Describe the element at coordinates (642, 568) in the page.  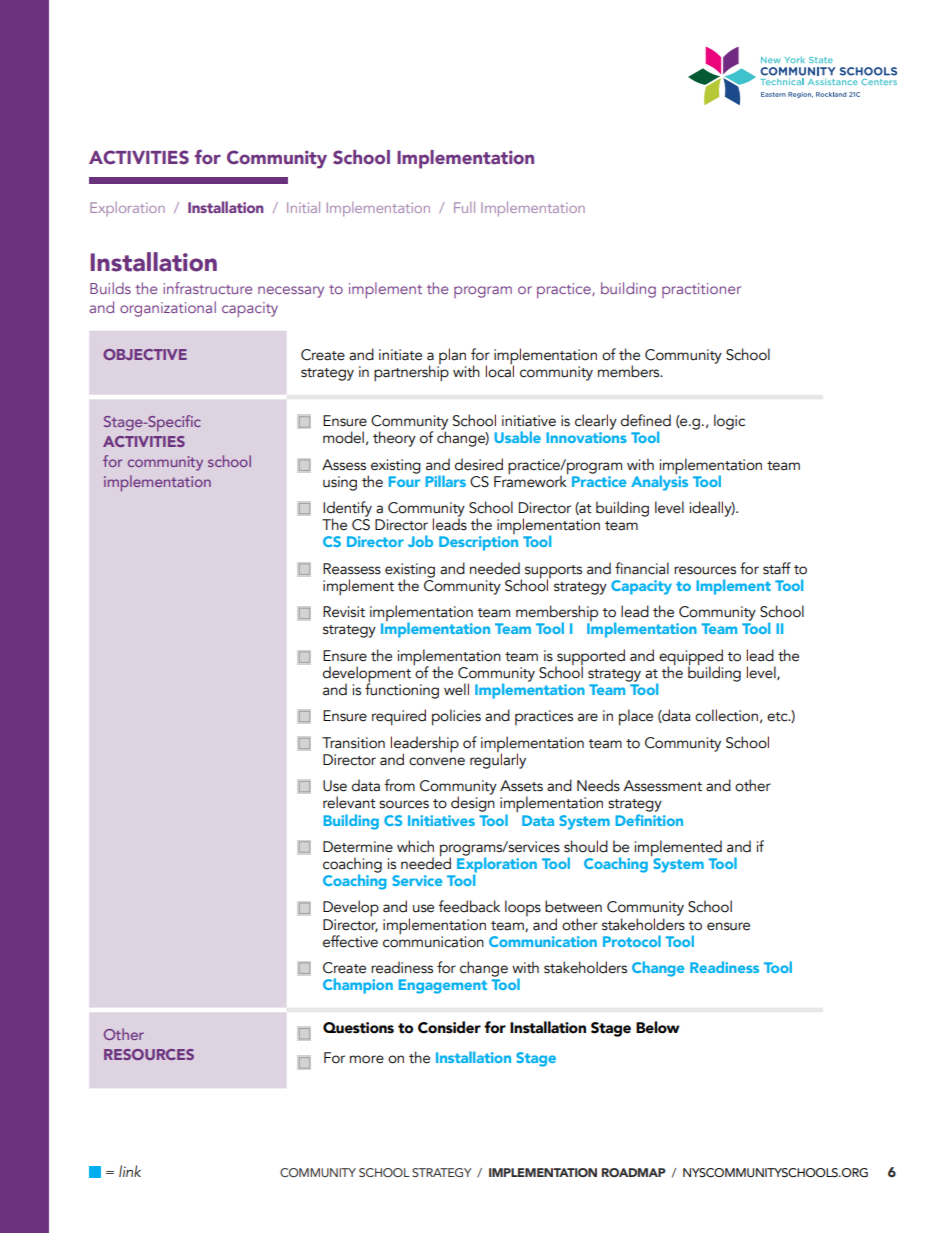
I see `financial` at that location.
